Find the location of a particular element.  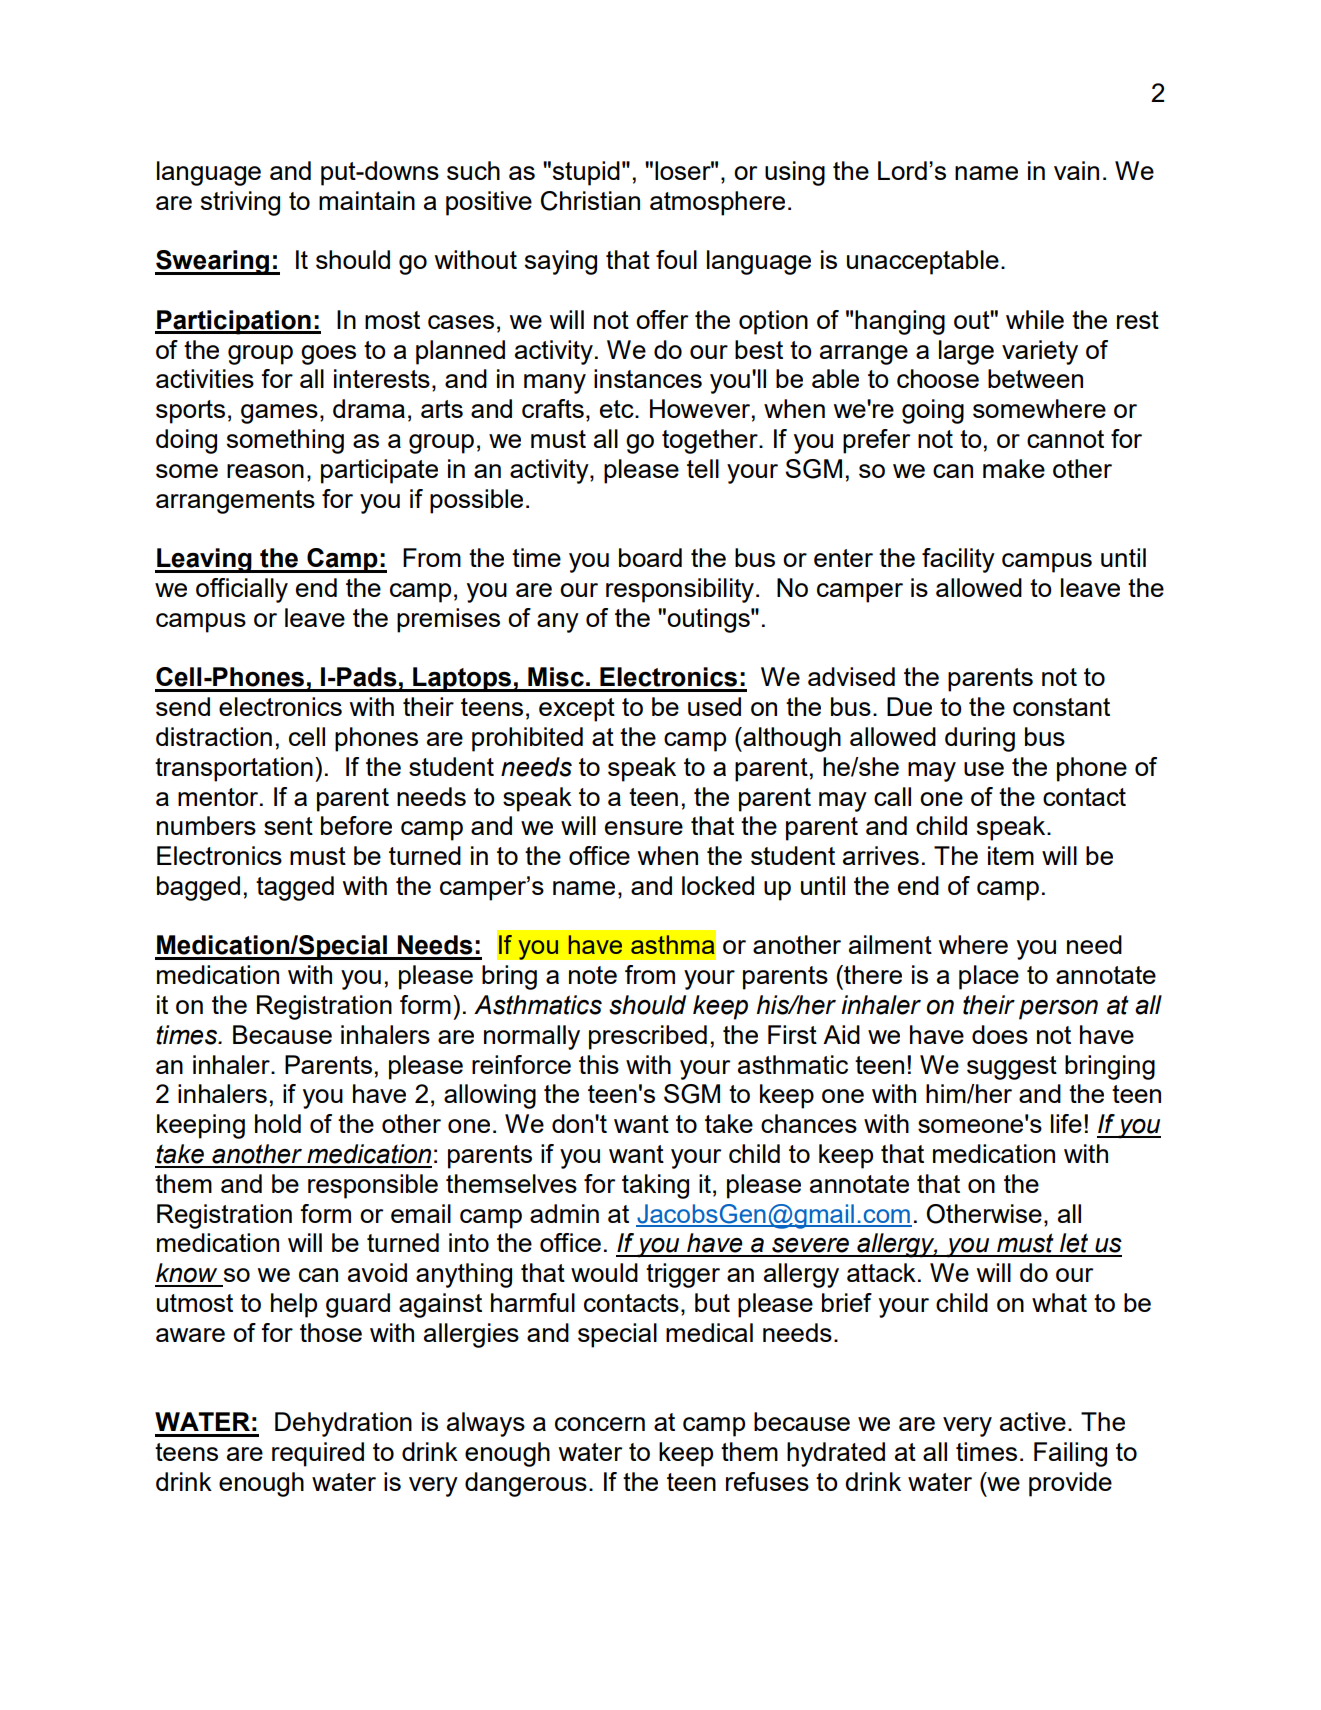

distraction is located at coordinates (214, 736).
